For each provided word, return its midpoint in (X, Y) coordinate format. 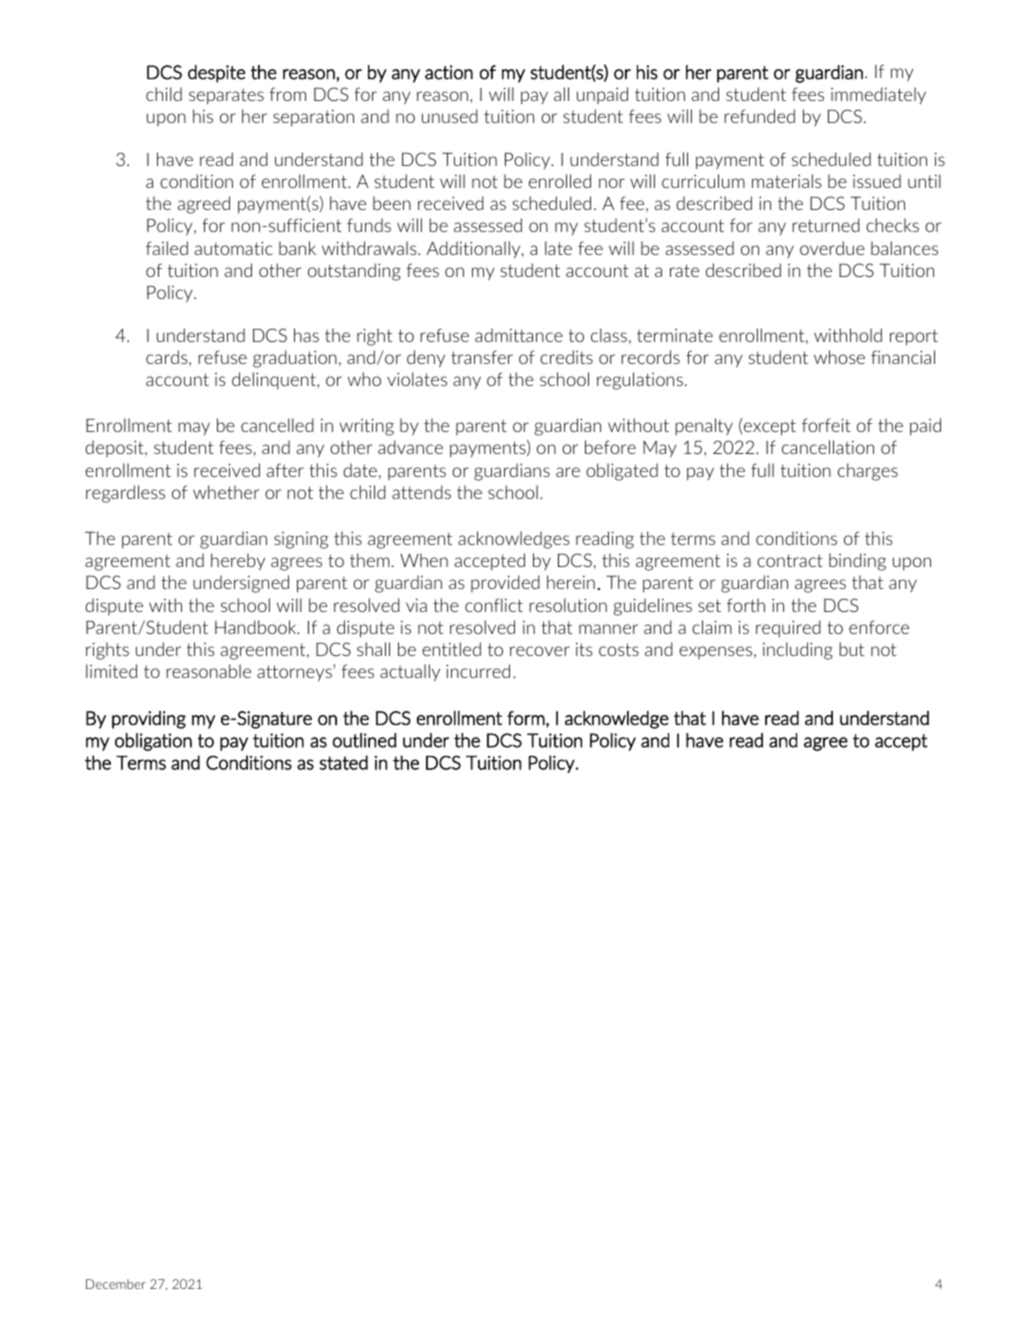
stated (343, 762)
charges (868, 472)
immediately (878, 95)
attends (421, 492)
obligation (153, 742)
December (116, 1284)
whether (226, 492)
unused (450, 116)
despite (216, 74)
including (798, 651)
